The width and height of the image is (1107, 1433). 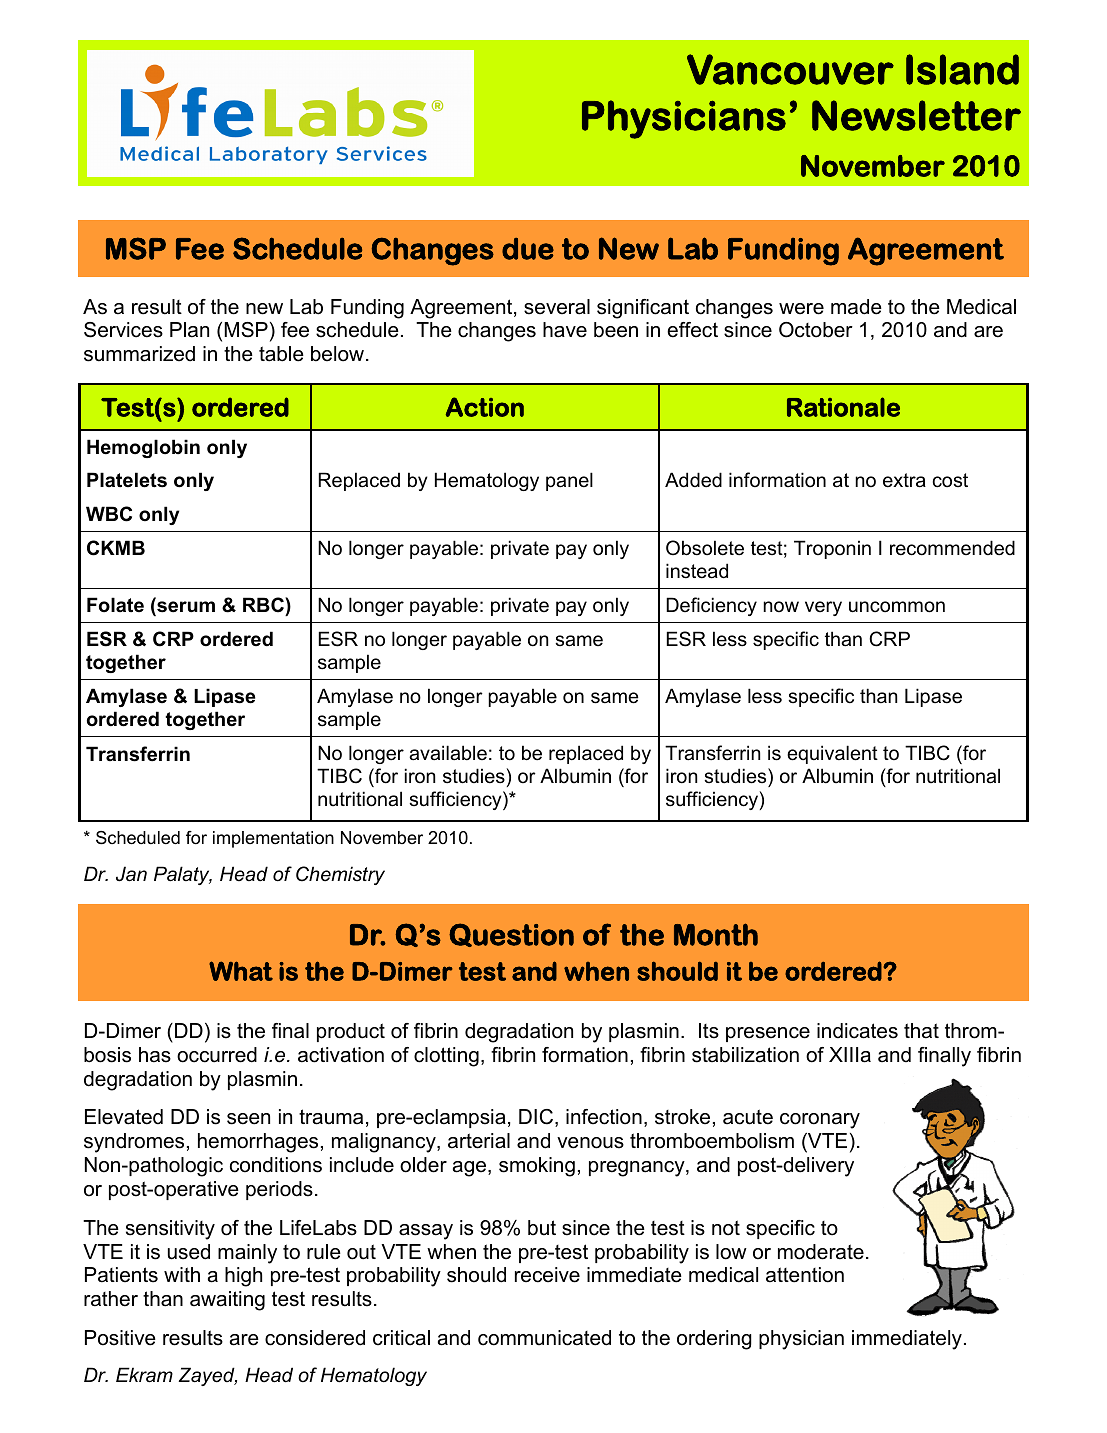 What do you see at coordinates (805, 1275) in the image?
I see `attention` at bounding box center [805, 1275].
